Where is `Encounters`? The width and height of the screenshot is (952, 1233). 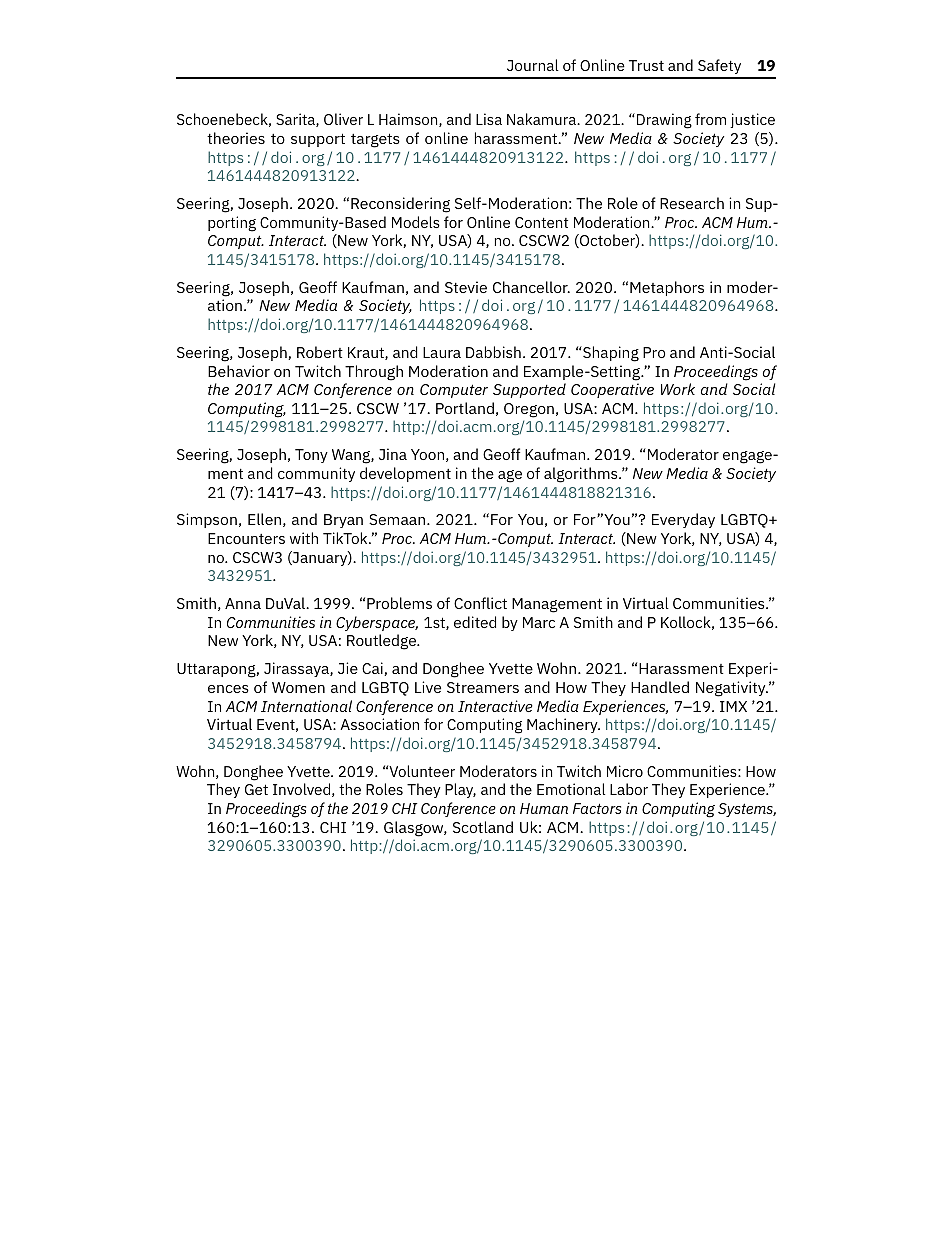 Encounters is located at coordinates (246, 538).
